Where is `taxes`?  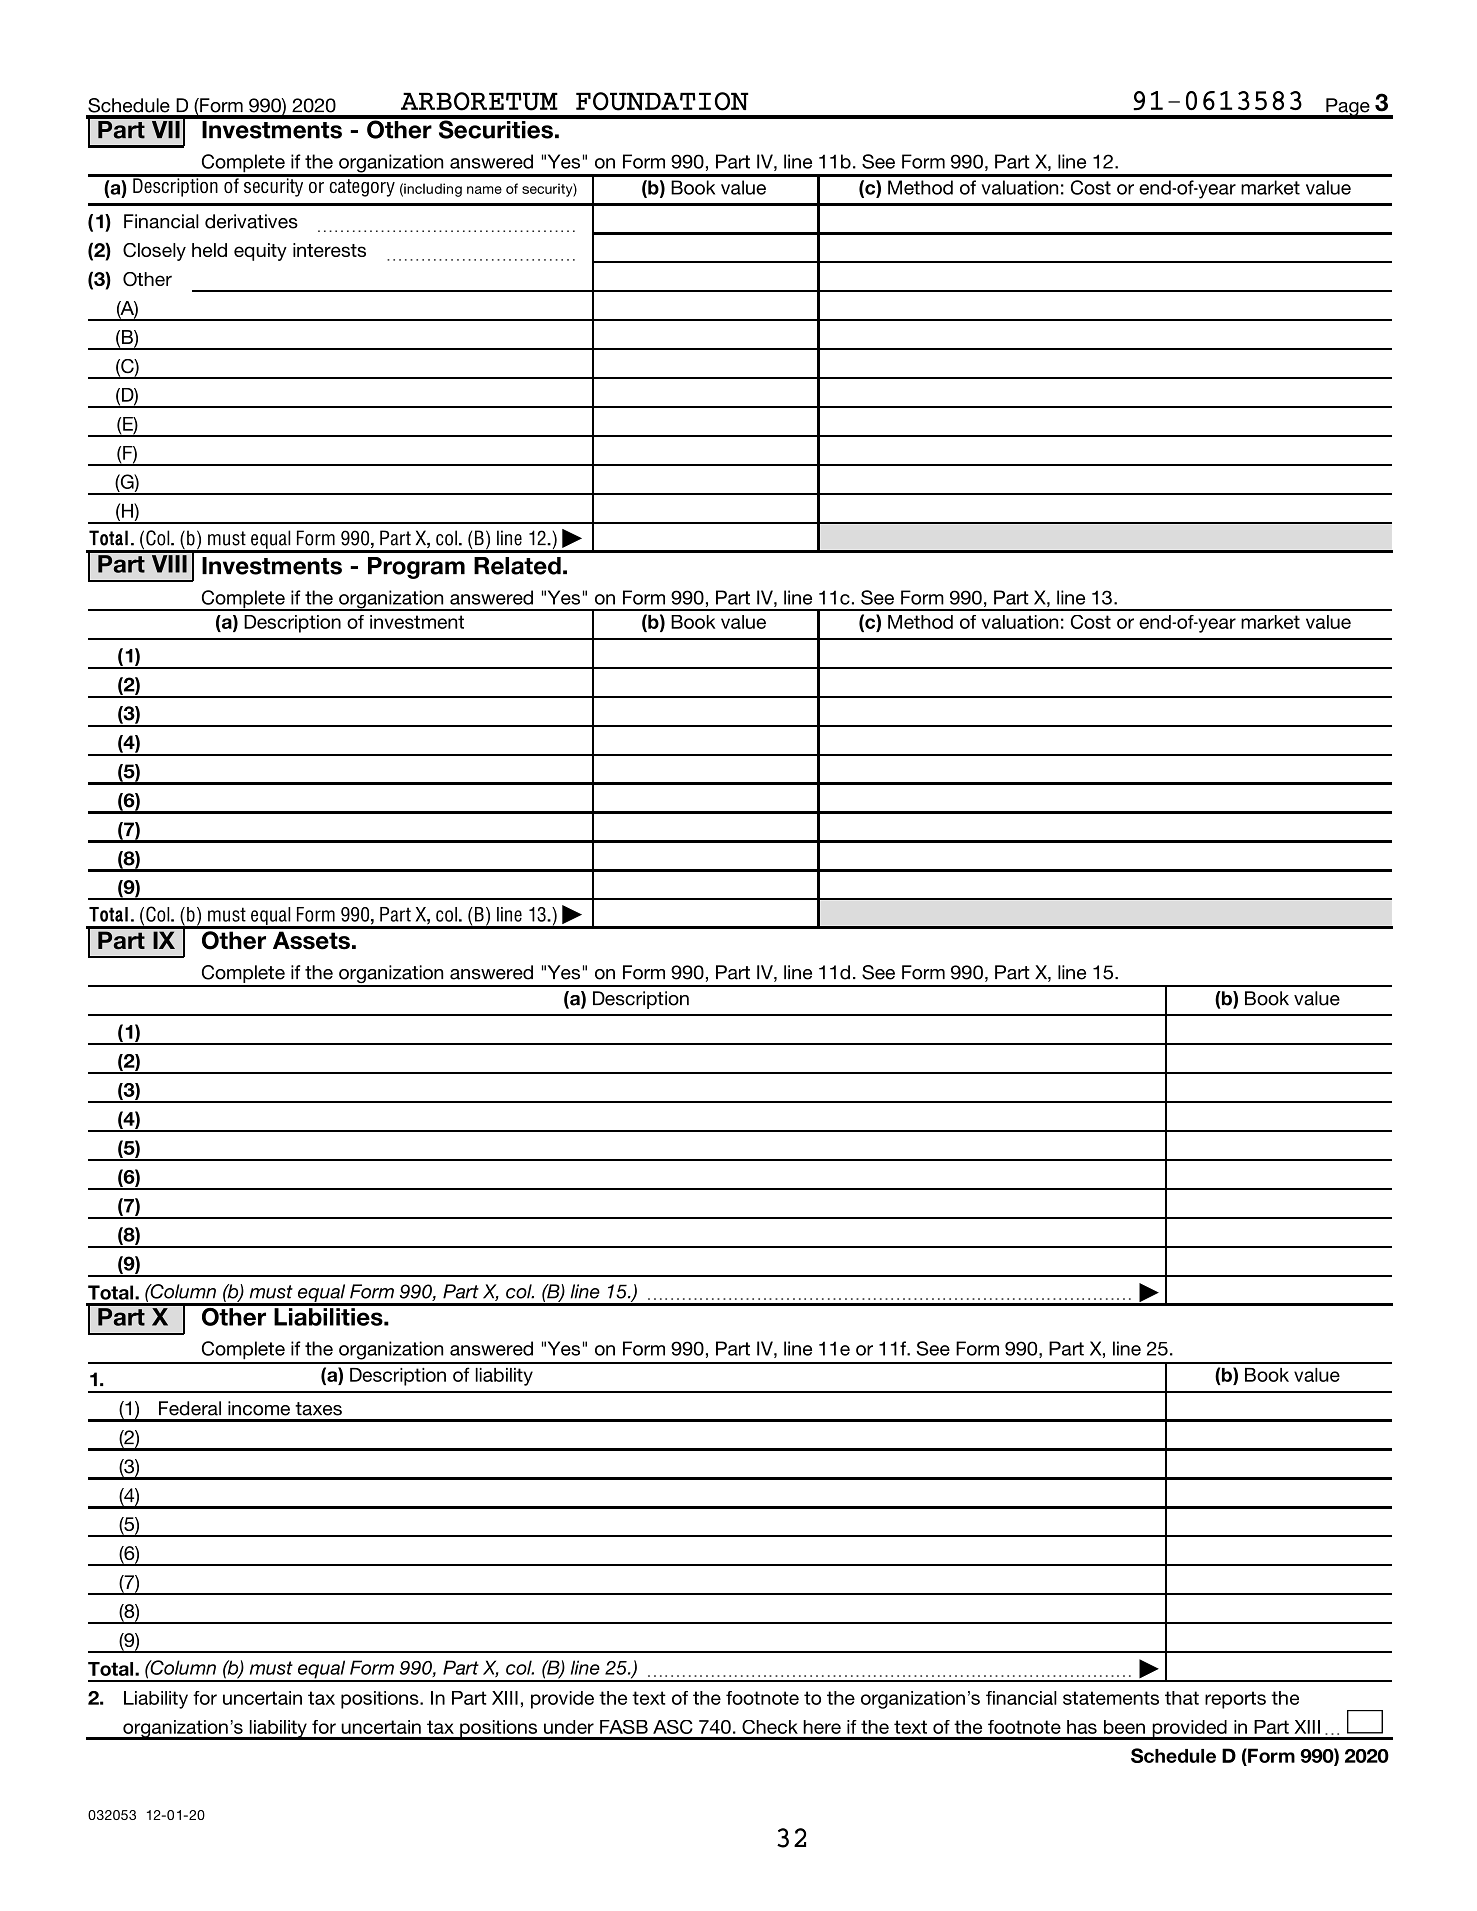
taxes is located at coordinates (318, 1409).
